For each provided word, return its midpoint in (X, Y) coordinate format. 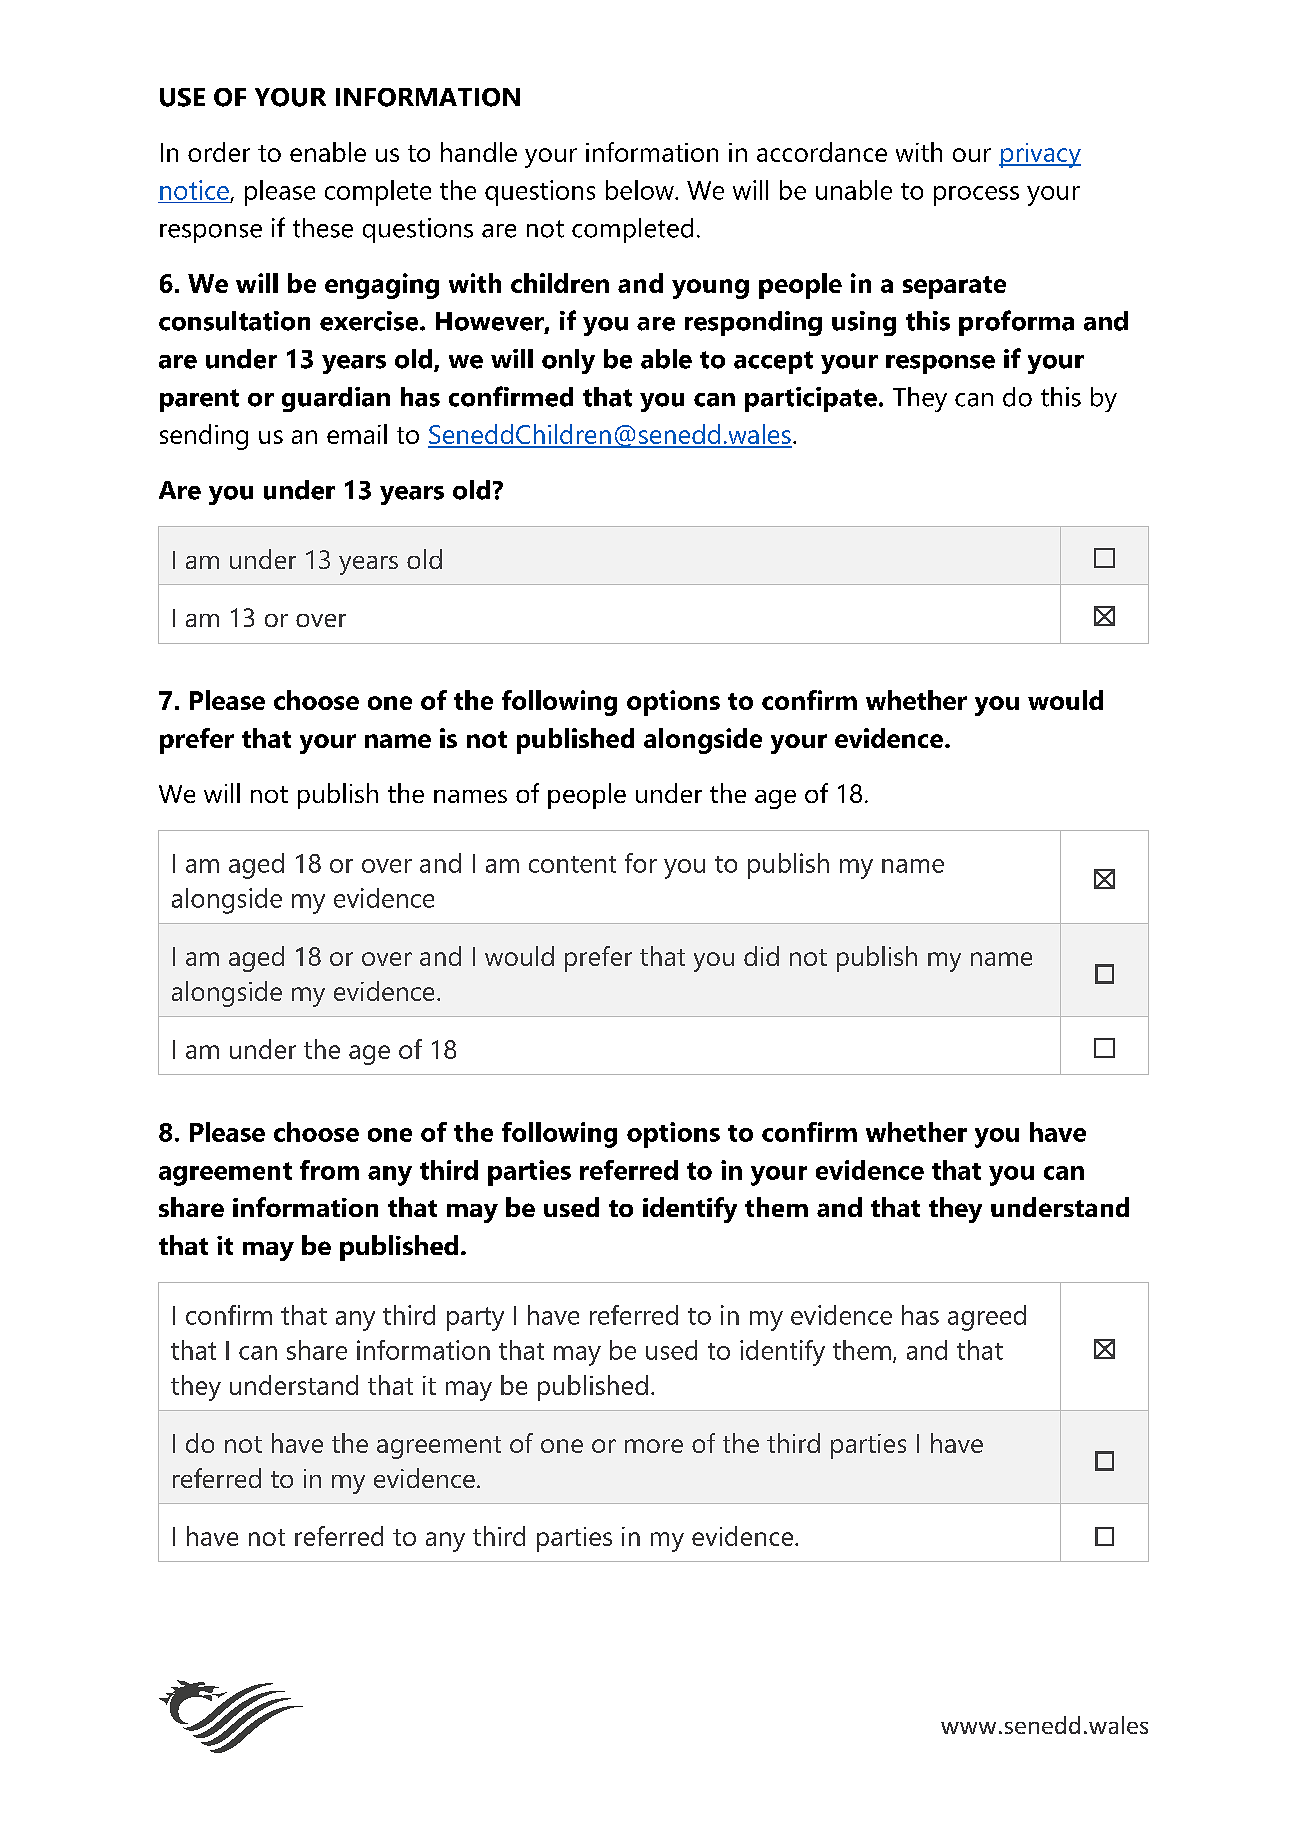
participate (811, 399)
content (572, 864)
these (323, 228)
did (761, 956)
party (475, 1319)
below (641, 190)
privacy (1040, 155)
